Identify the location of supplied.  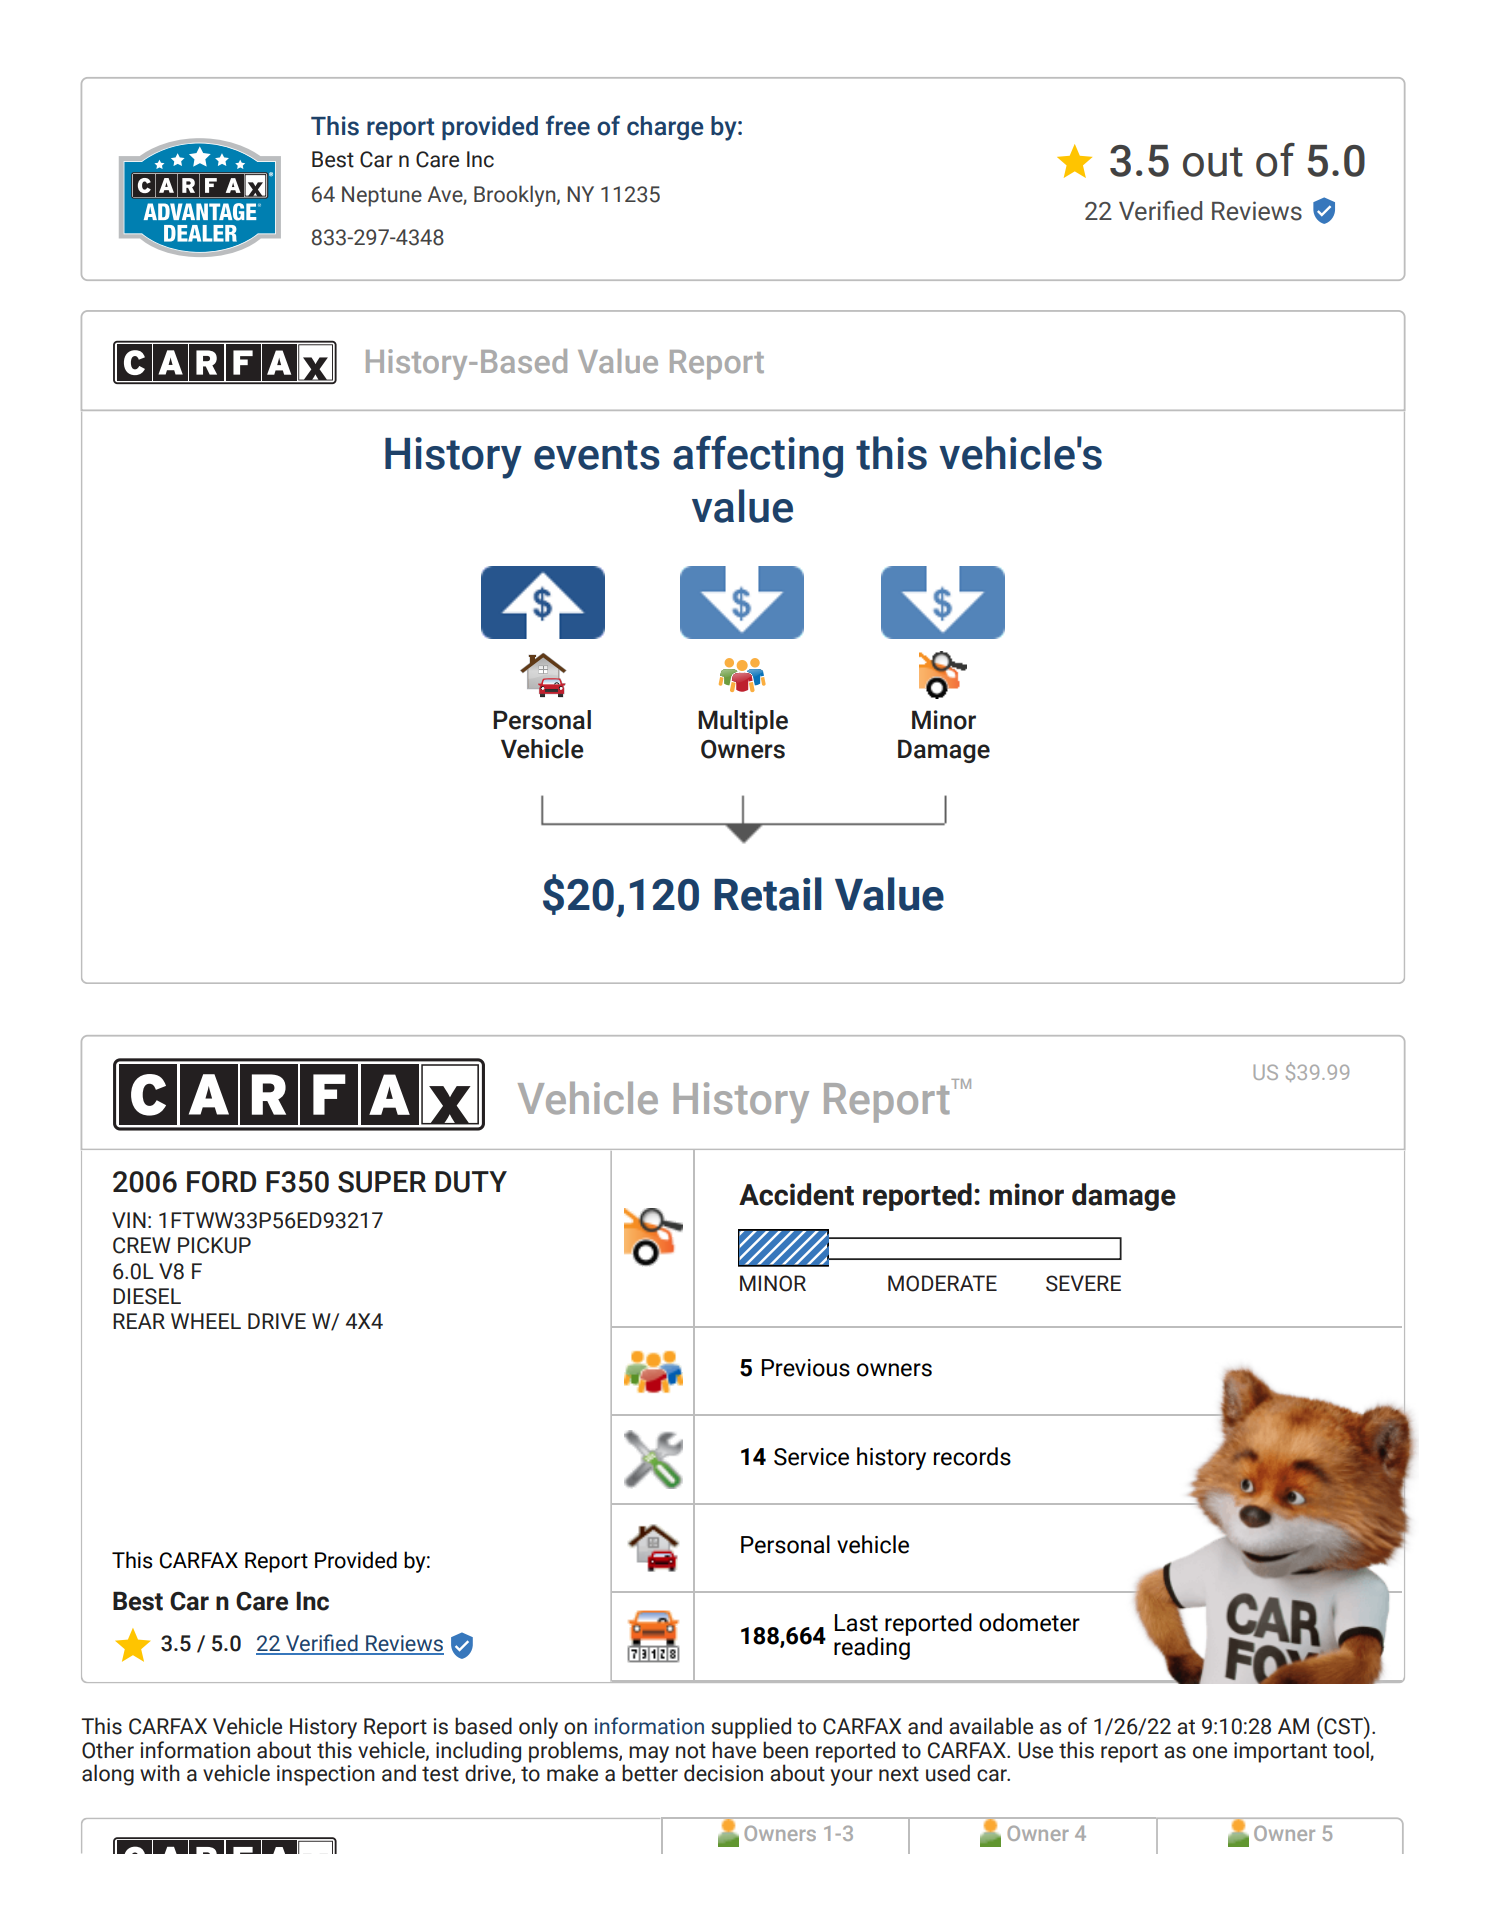
(751, 1728).
